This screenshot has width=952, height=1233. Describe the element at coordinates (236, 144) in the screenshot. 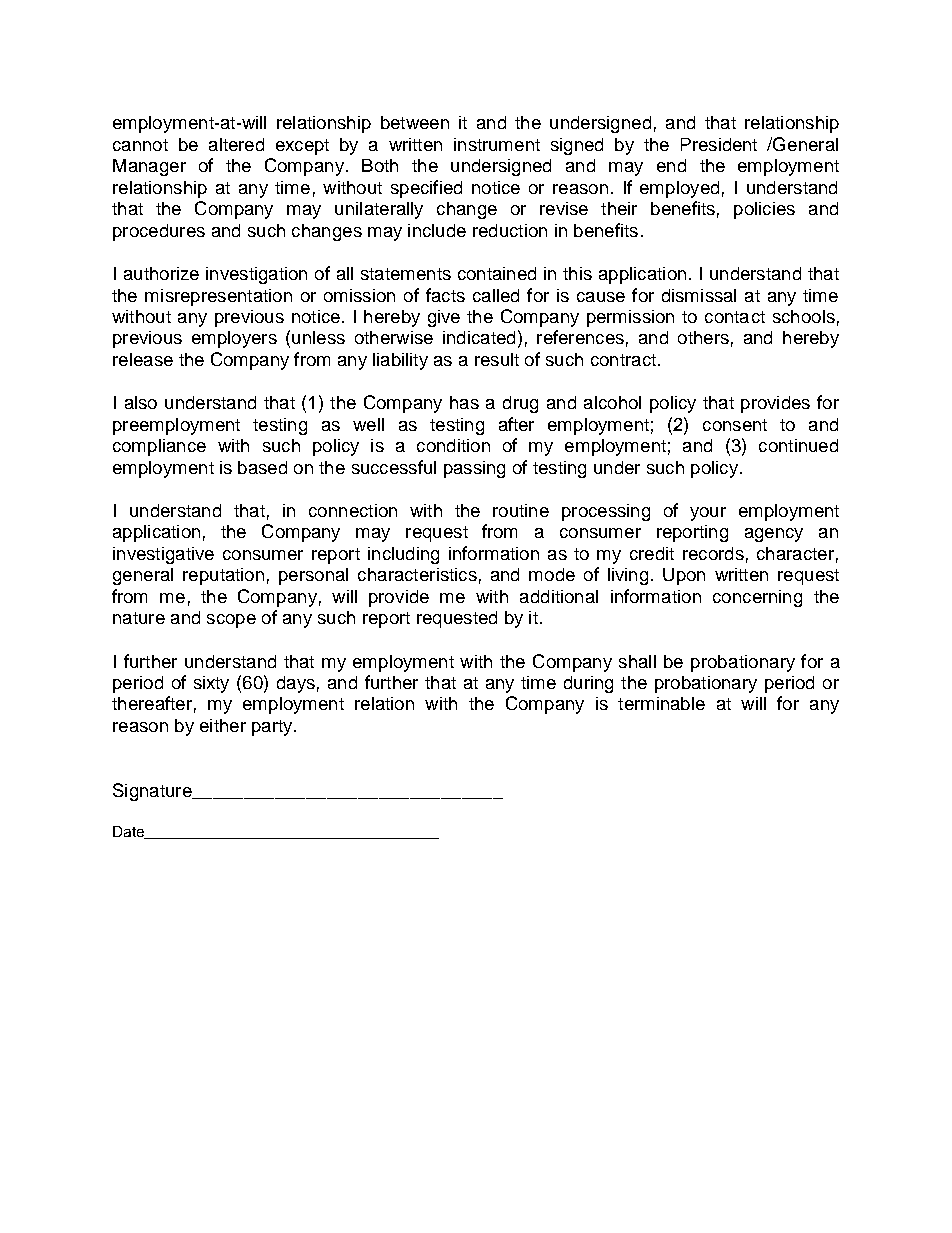

I see `altered` at that location.
